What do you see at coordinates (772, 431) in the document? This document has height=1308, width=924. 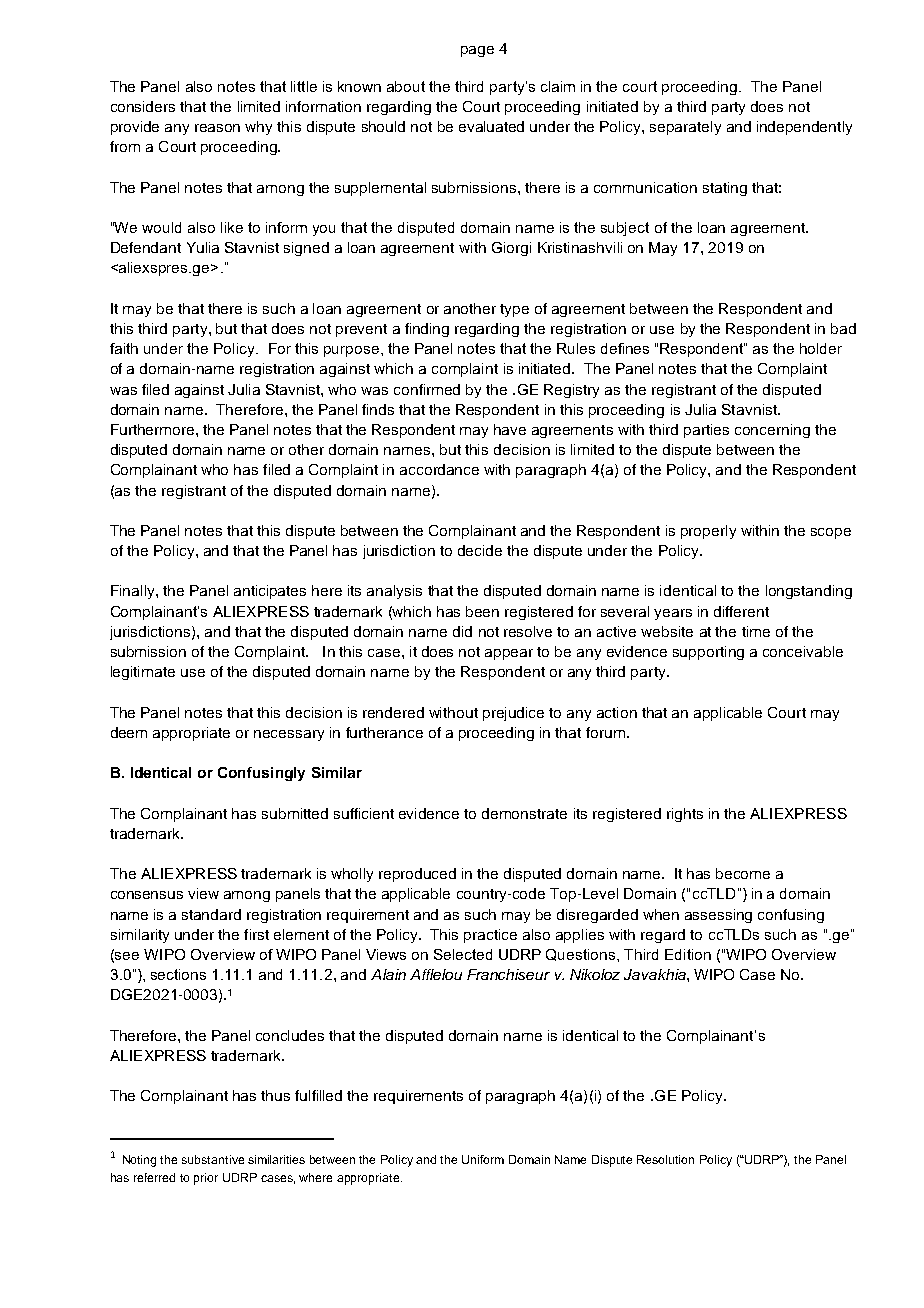 I see `concerning` at bounding box center [772, 431].
